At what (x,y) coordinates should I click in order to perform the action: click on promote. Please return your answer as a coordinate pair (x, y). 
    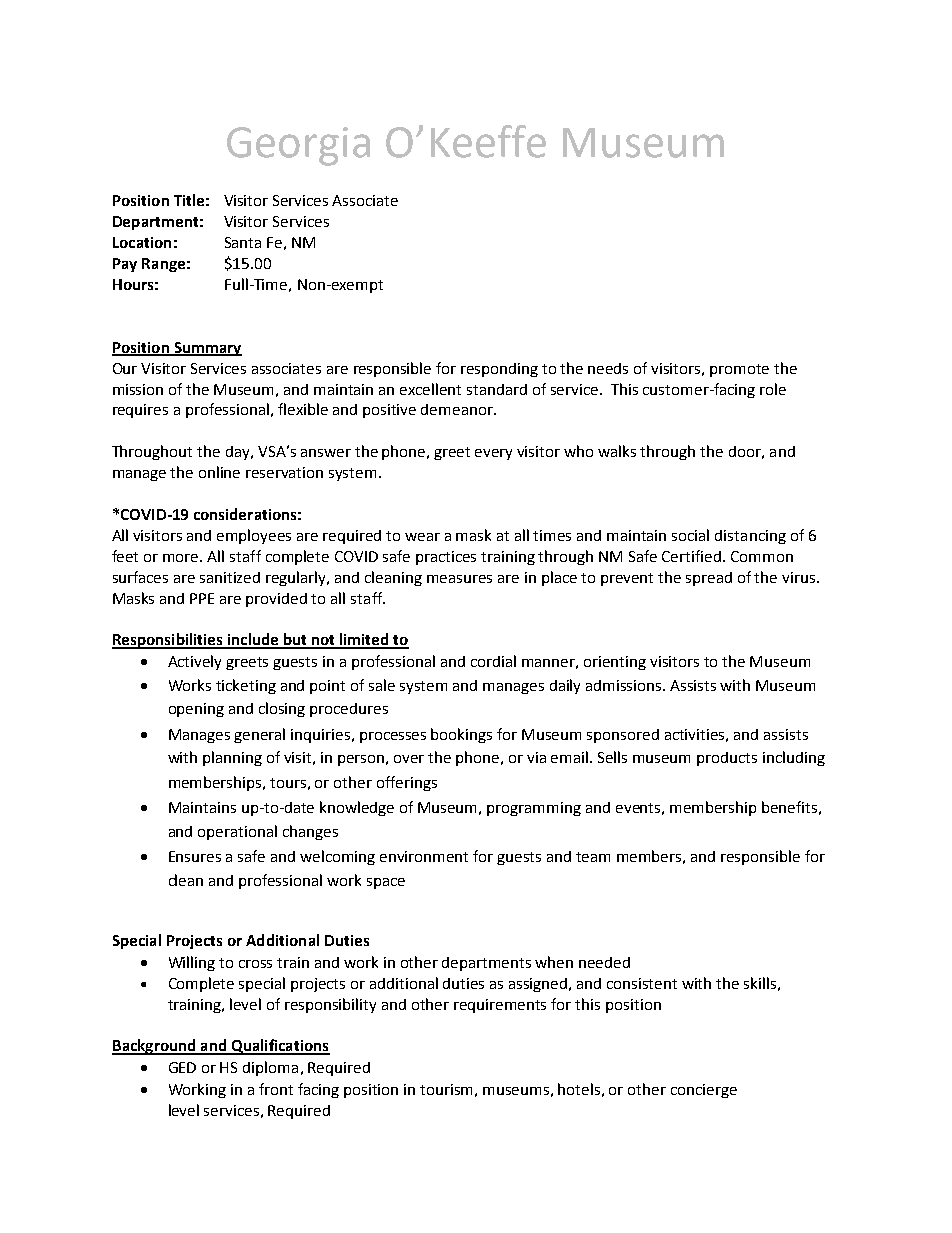
    Looking at the image, I should click on (739, 370).
